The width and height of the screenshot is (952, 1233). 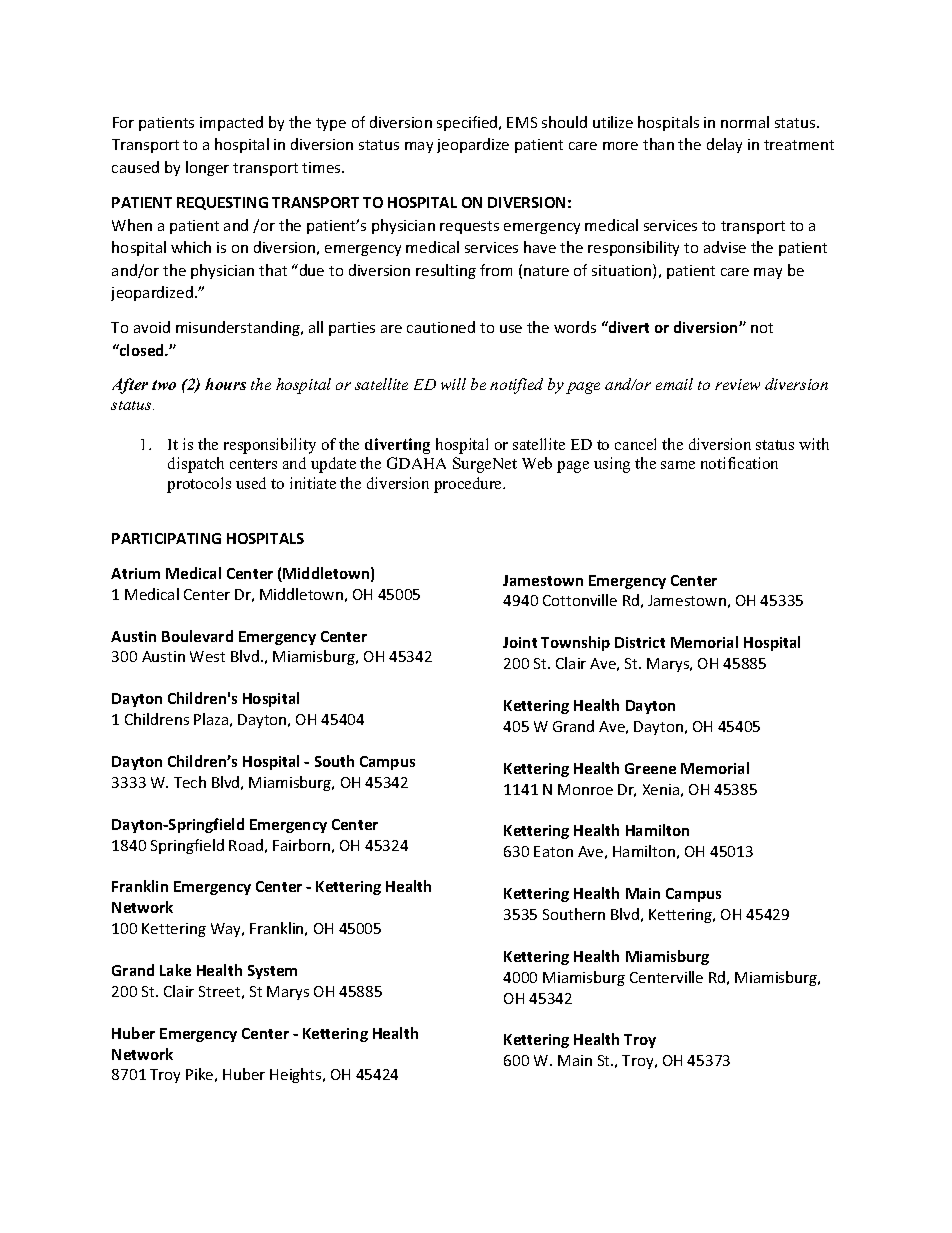 What do you see at coordinates (207, 168) in the screenshot?
I see `longer` at bounding box center [207, 168].
